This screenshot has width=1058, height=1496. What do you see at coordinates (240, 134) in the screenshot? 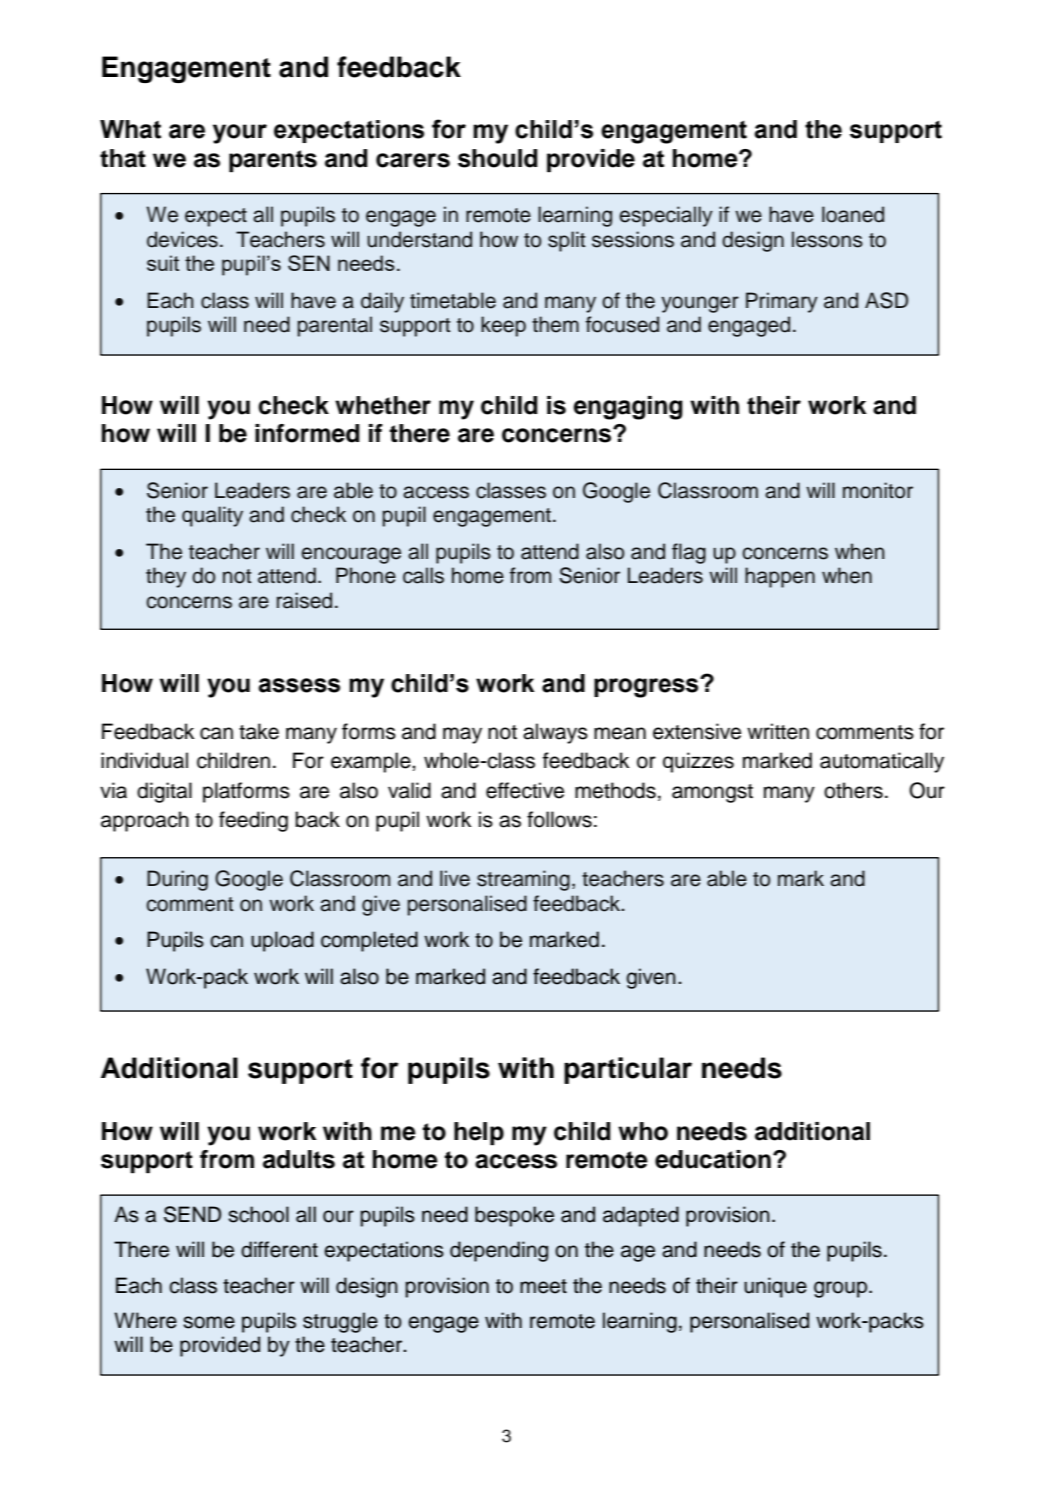
I see `your` at bounding box center [240, 134].
